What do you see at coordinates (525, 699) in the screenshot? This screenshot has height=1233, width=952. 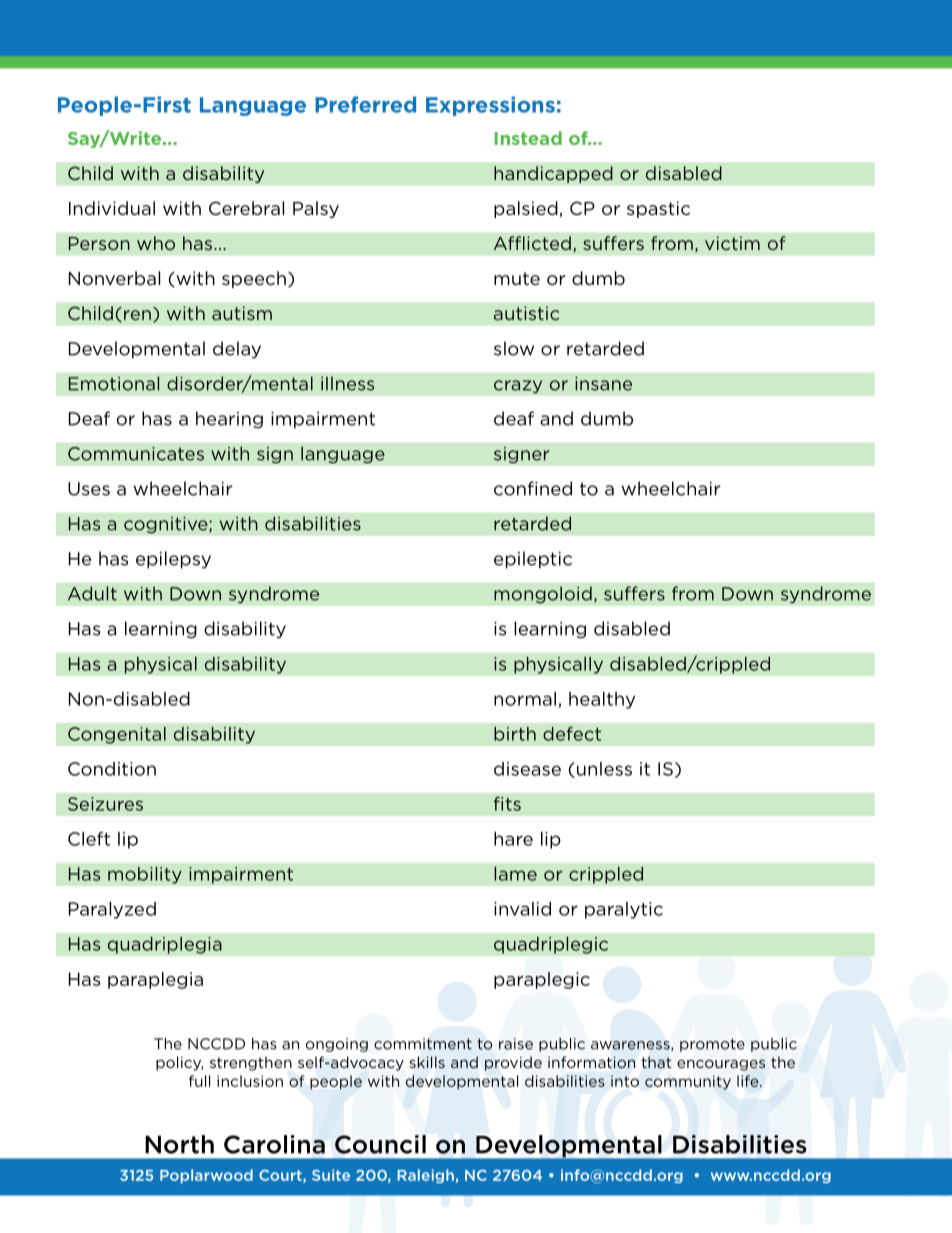 I see `normal` at bounding box center [525, 699].
